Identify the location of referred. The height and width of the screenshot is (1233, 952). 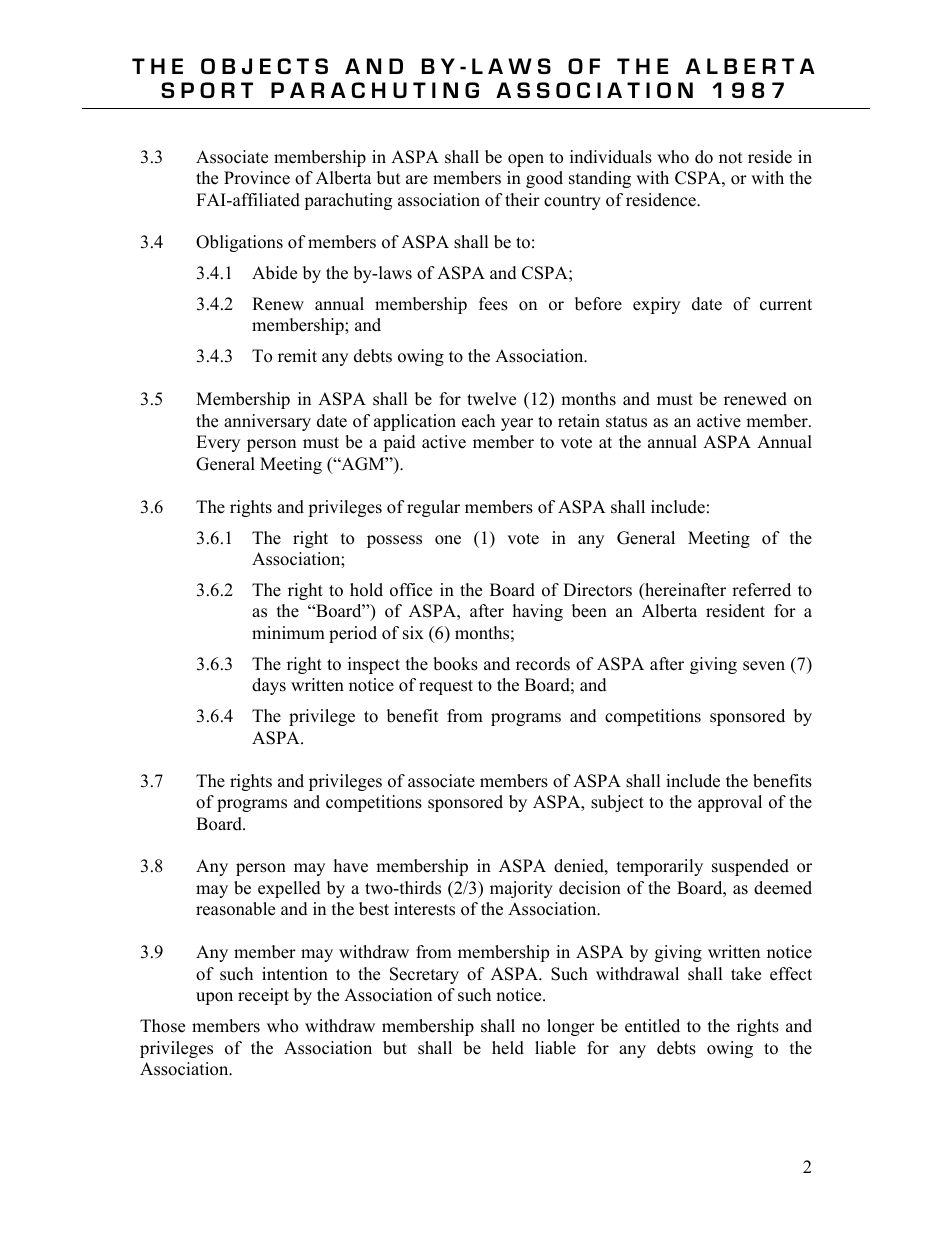
(761, 590).
